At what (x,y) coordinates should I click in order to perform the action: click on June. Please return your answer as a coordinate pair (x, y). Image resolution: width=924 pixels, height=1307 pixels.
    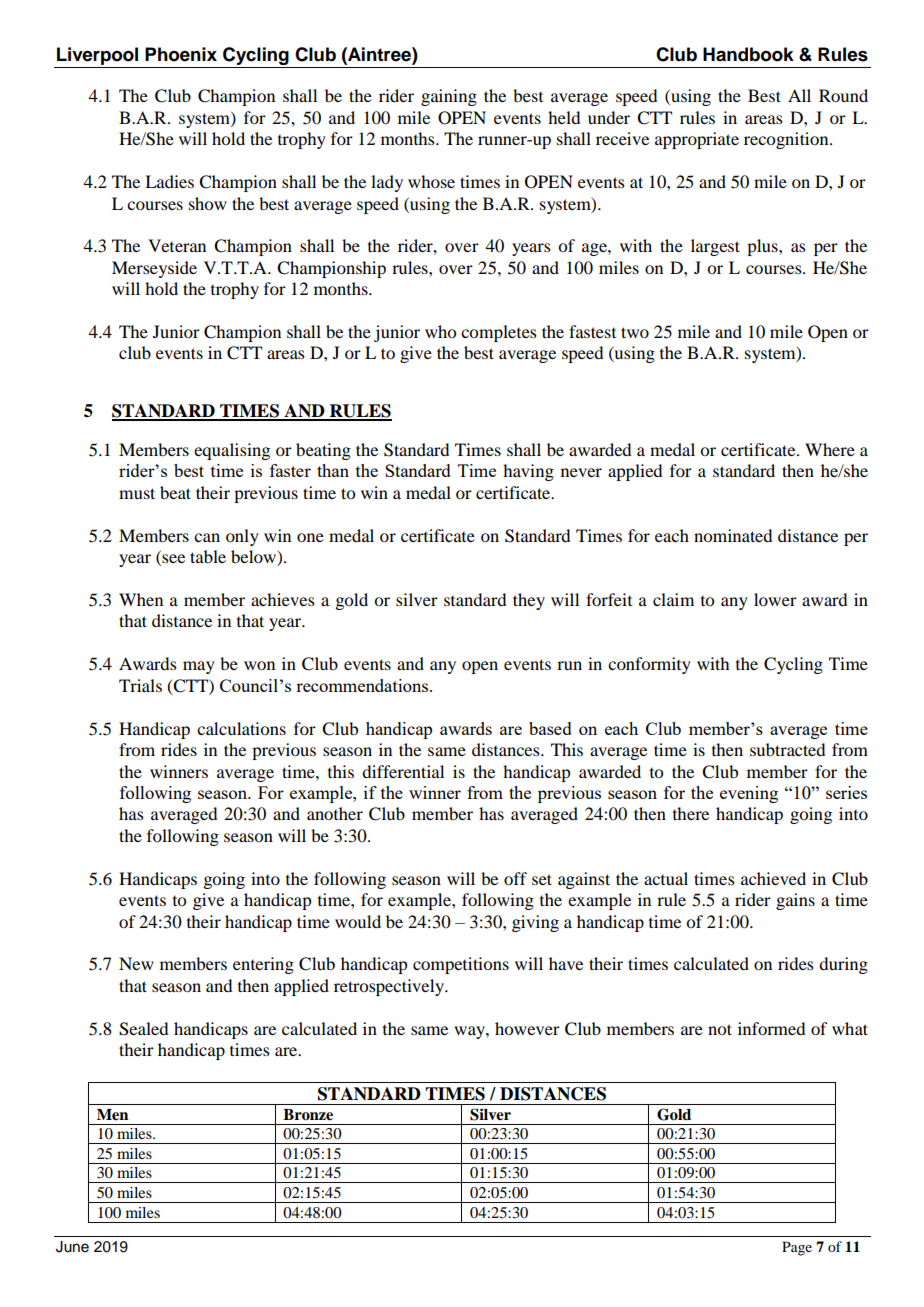
    Looking at the image, I should click on (72, 1247).
